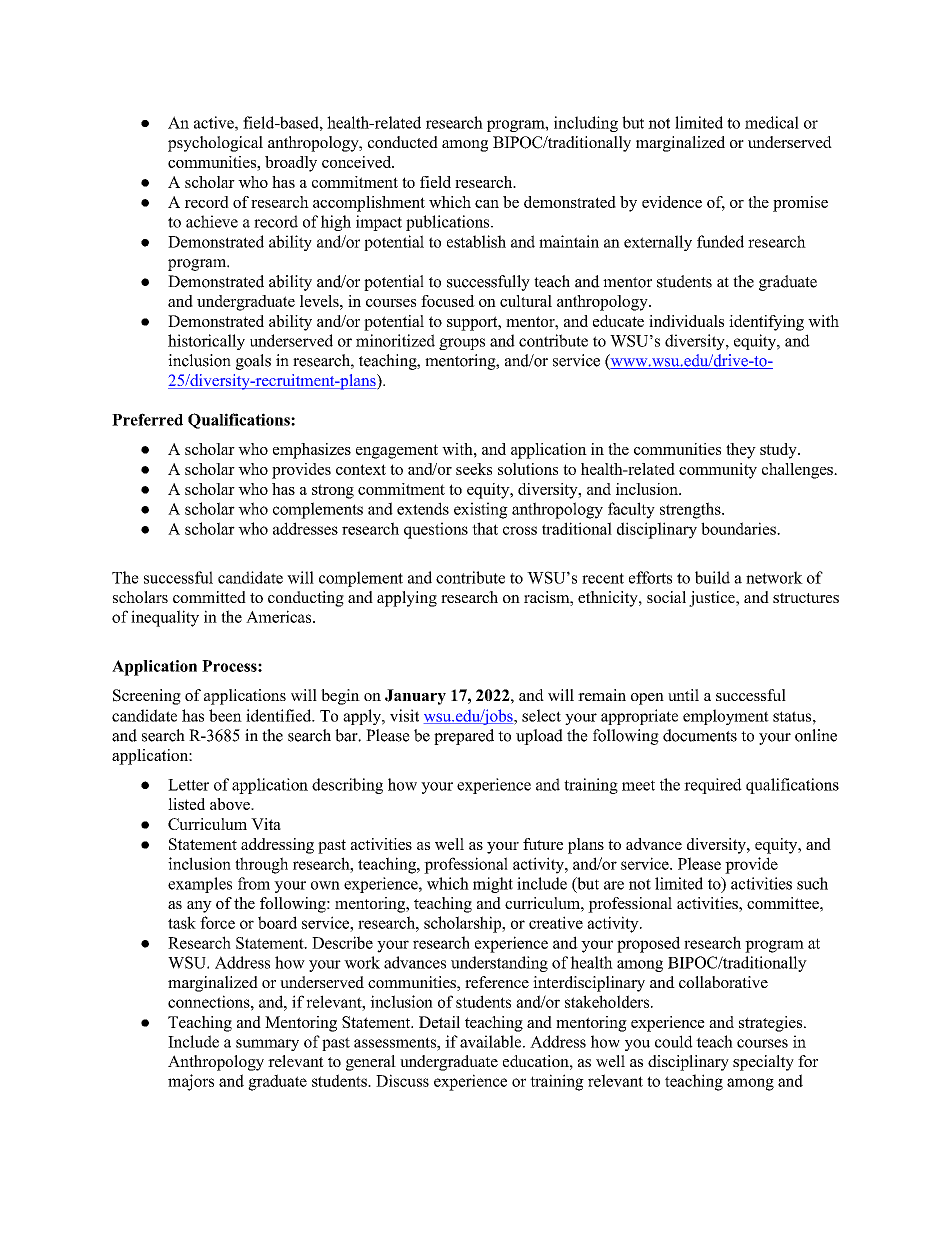  Describe the element at coordinates (267, 1045) in the screenshot. I see `summary` at that location.
